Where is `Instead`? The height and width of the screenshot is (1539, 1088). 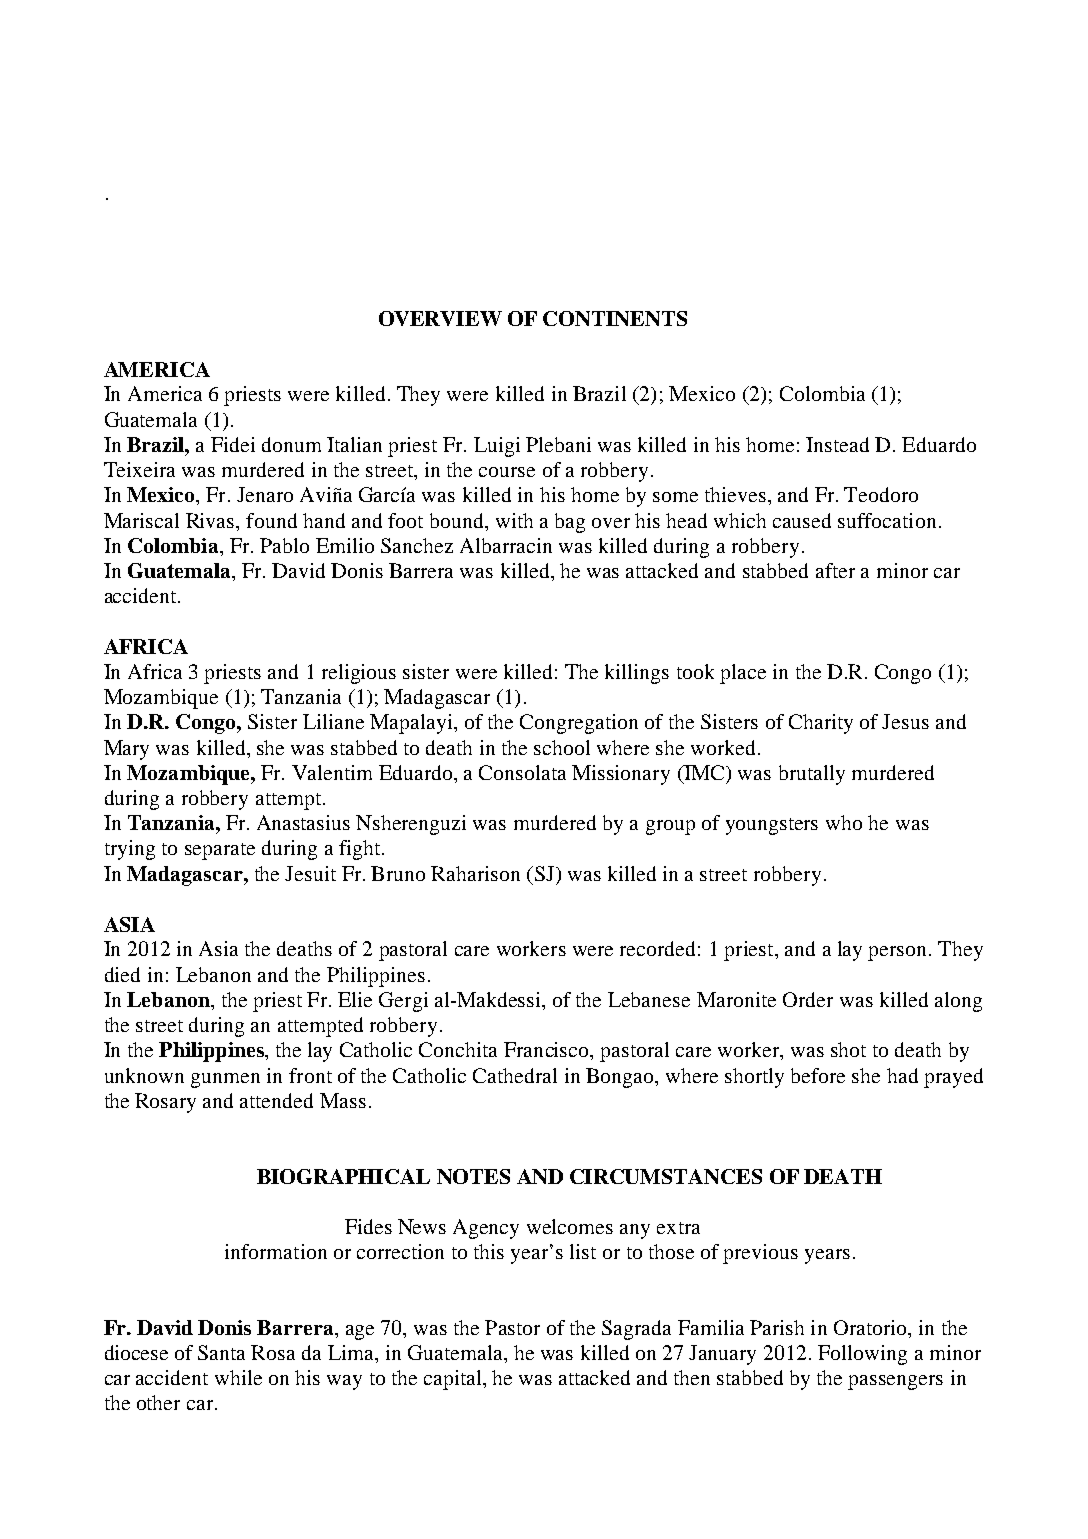 Instead is located at coordinates (837, 444).
